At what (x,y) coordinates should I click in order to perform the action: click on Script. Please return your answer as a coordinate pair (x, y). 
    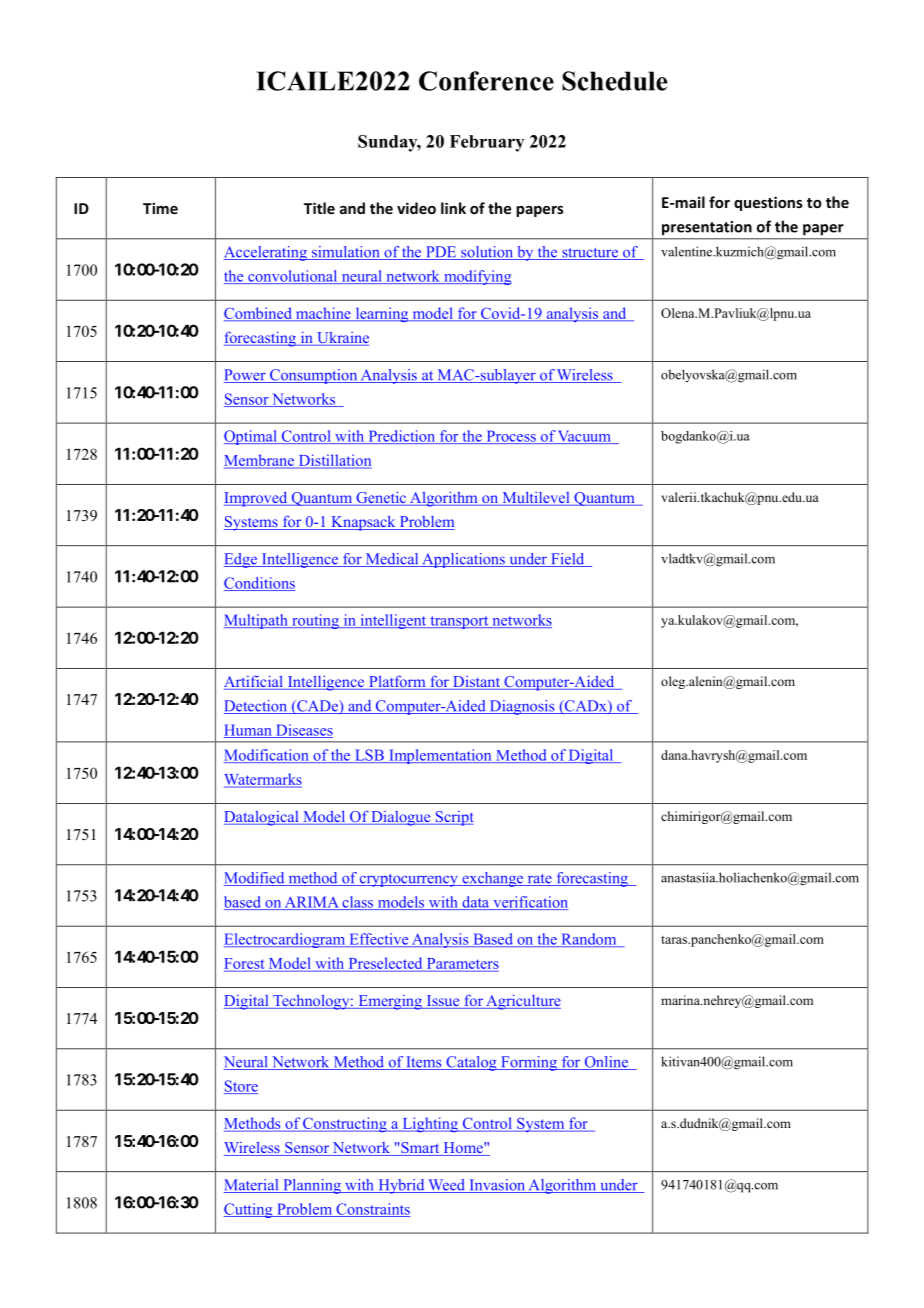
    Looking at the image, I should click on (453, 818).
